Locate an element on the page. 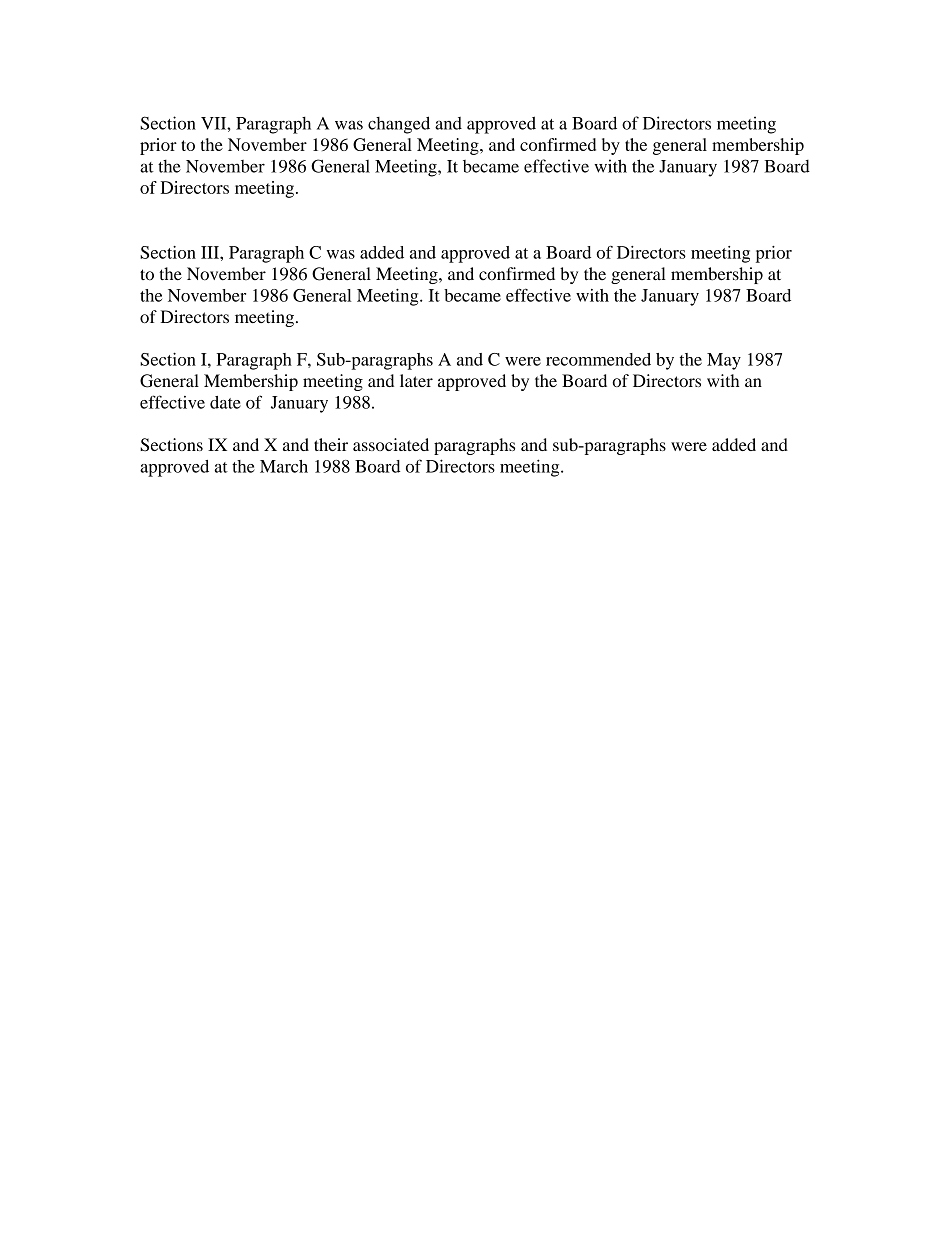 This page has width=952, height=1233. May is located at coordinates (724, 361).
